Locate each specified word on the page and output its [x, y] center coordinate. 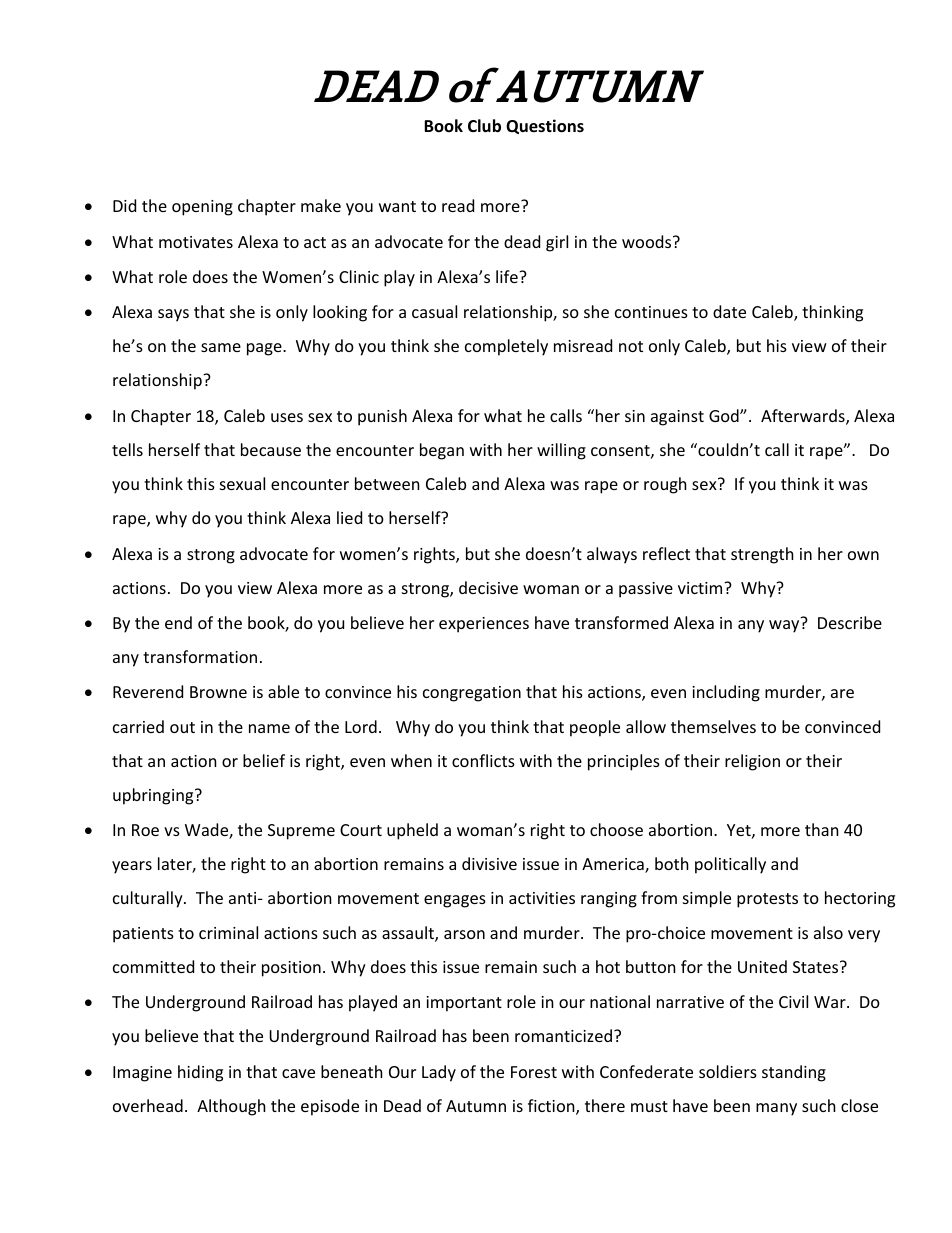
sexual [242, 483]
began [442, 451]
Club [484, 126]
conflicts [483, 760]
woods [648, 241]
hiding [200, 1073]
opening [202, 208]
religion [752, 762]
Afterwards [804, 417]
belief [264, 760]
